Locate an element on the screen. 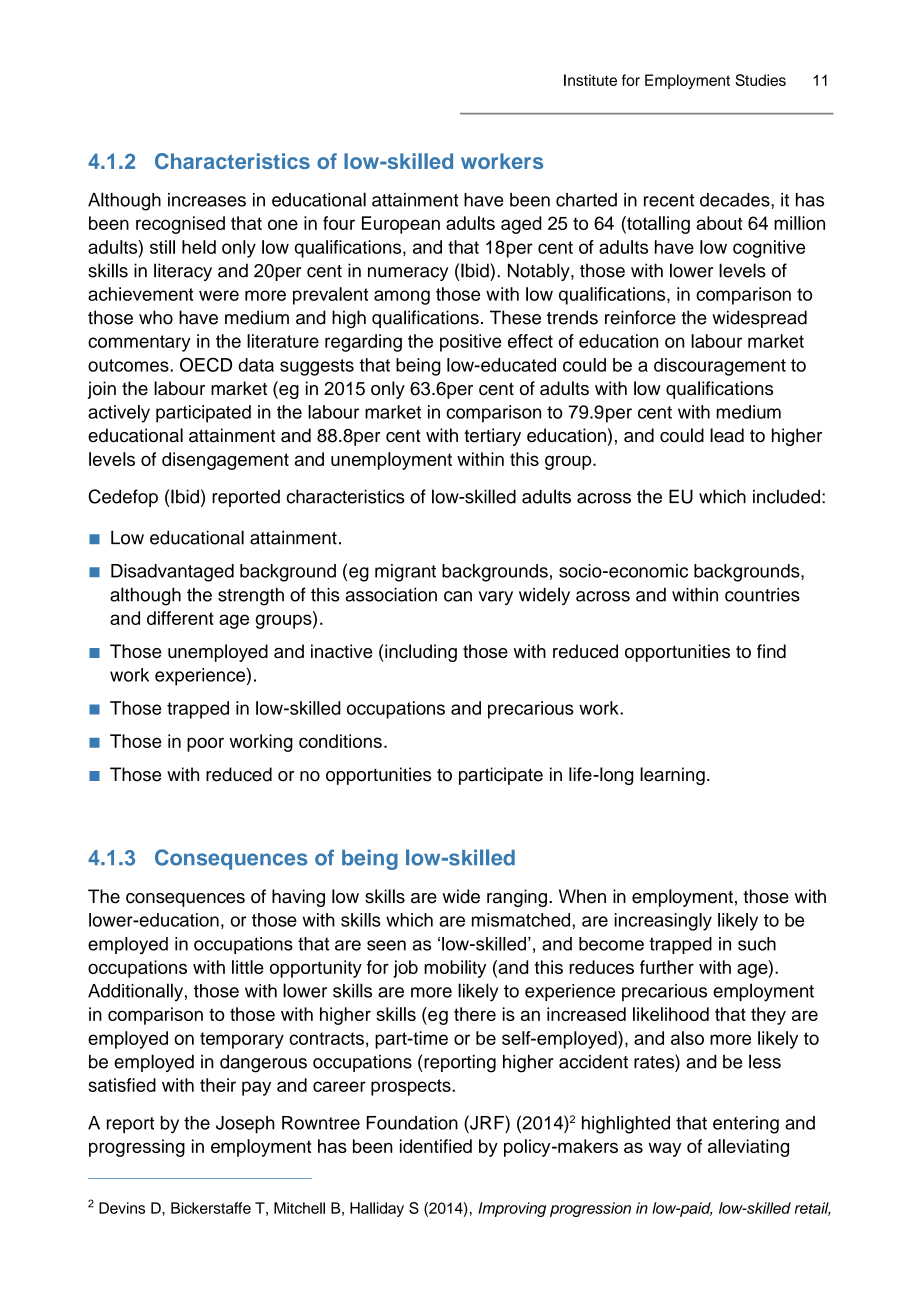 The width and height of the screenshot is (924, 1308). alleviating is located at coordinates (748, 1148).
